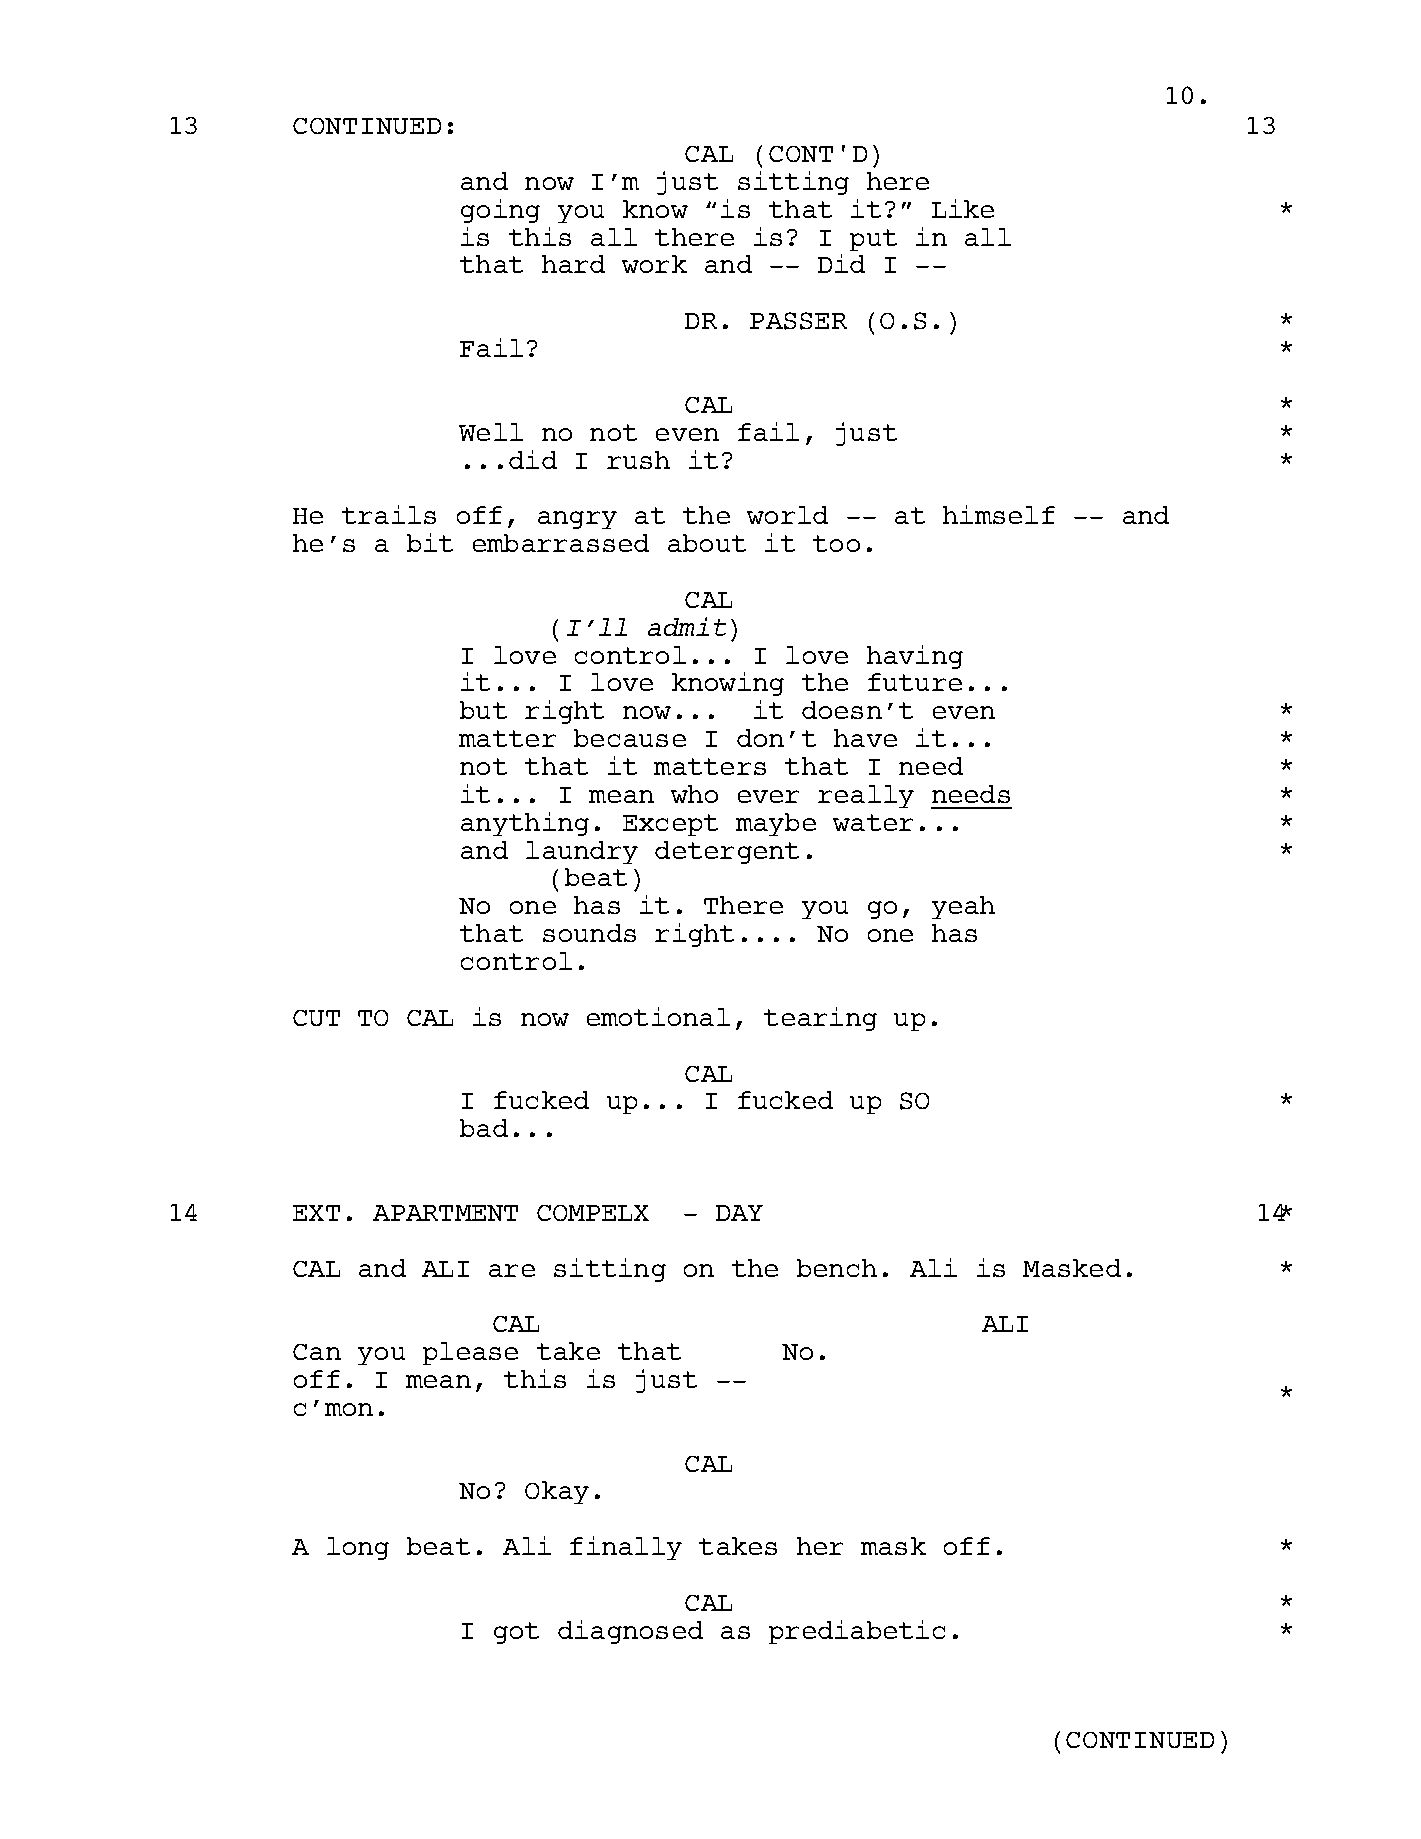 This screenshot has width=1421, height=1839. What do you see at coordinates (483, 710) in the screenshot?
I see `but` at bounding box center [483, 710].
